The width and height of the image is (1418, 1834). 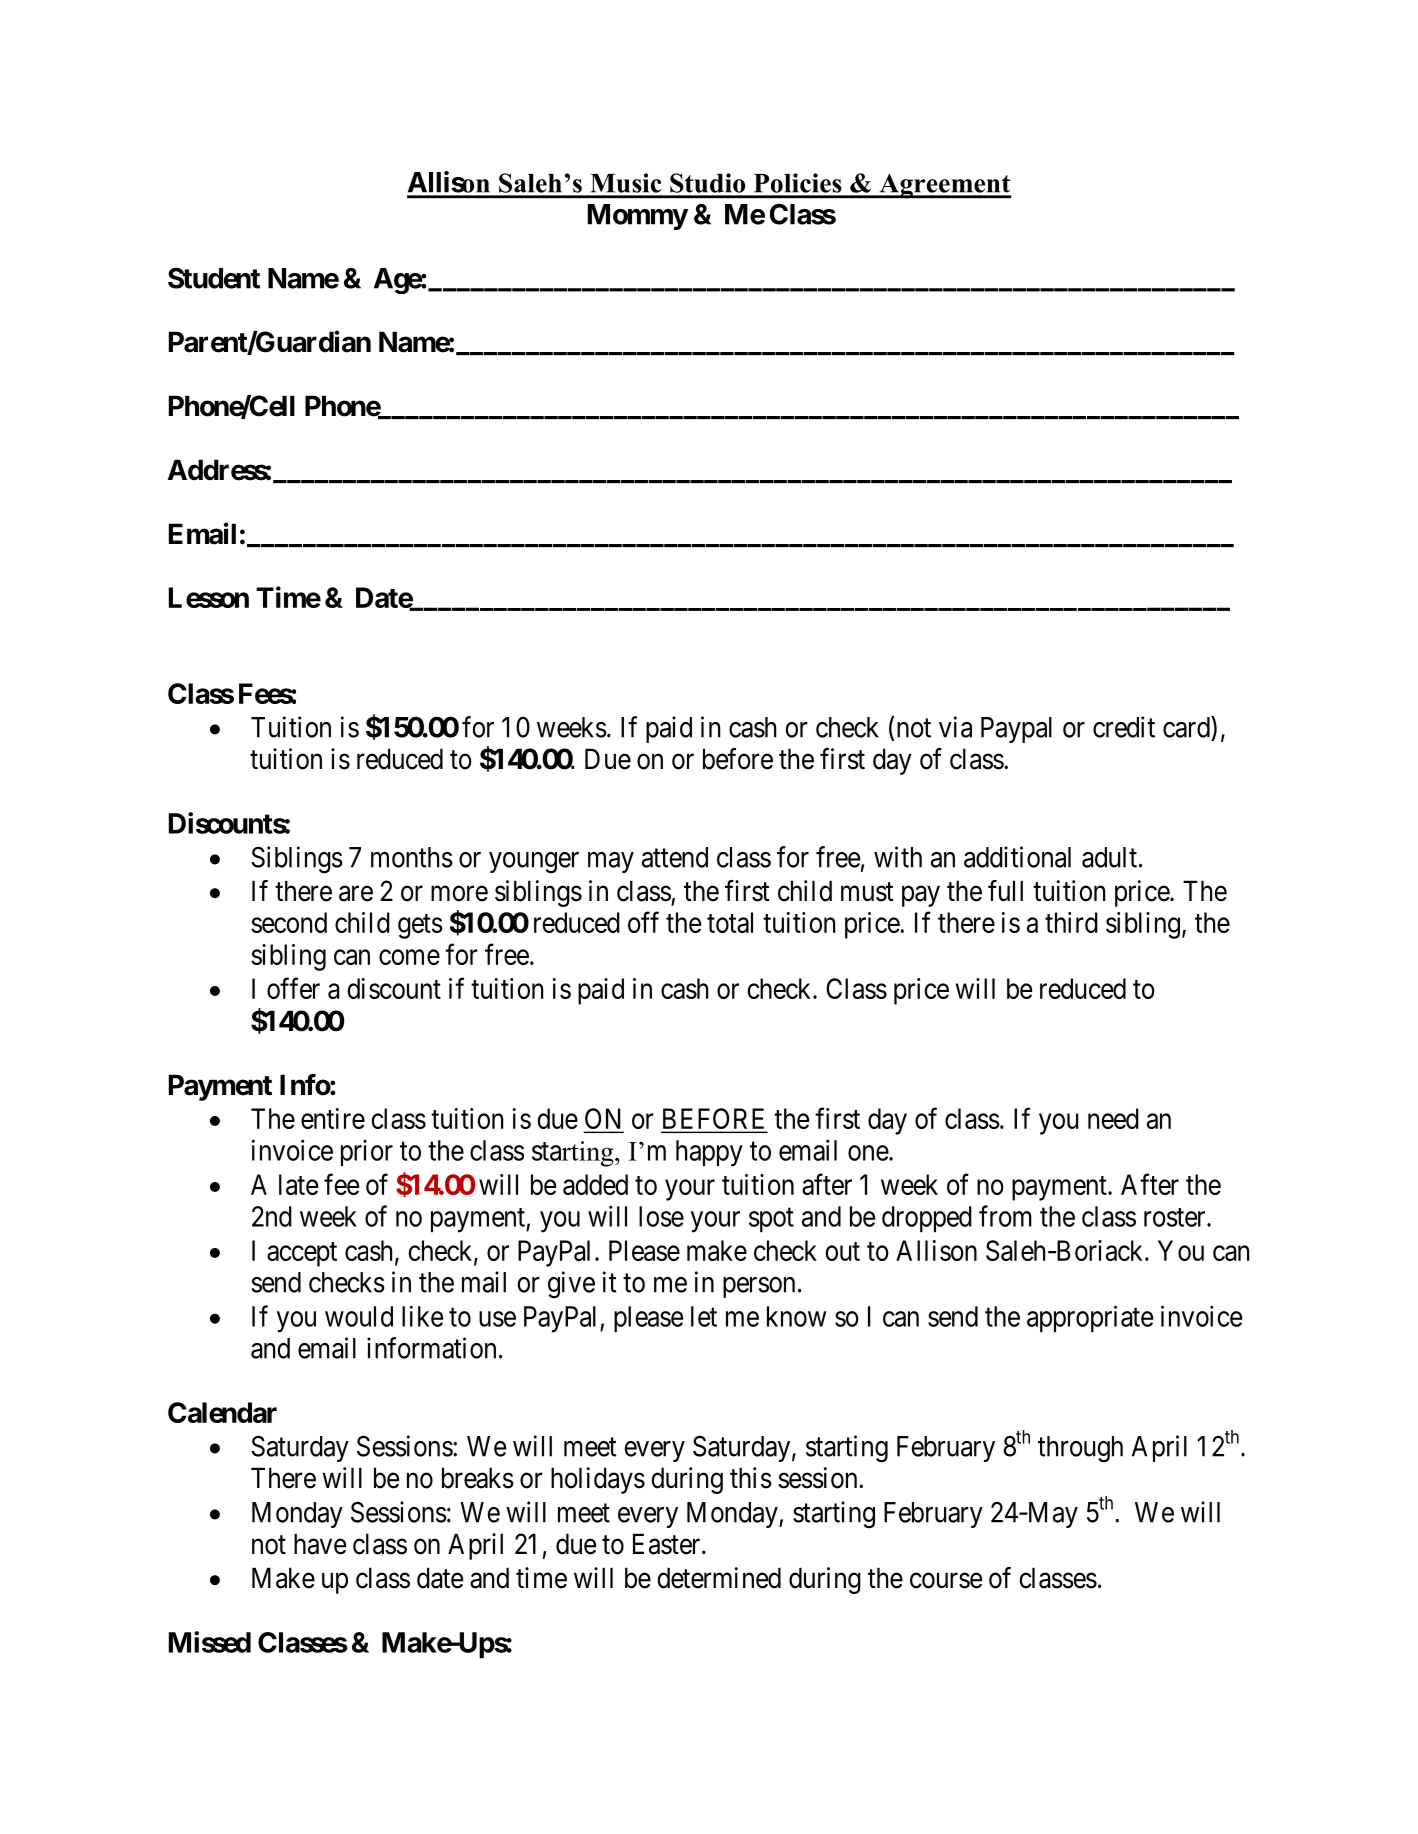 I want to click on lose, so click(x=661, y=1216).
